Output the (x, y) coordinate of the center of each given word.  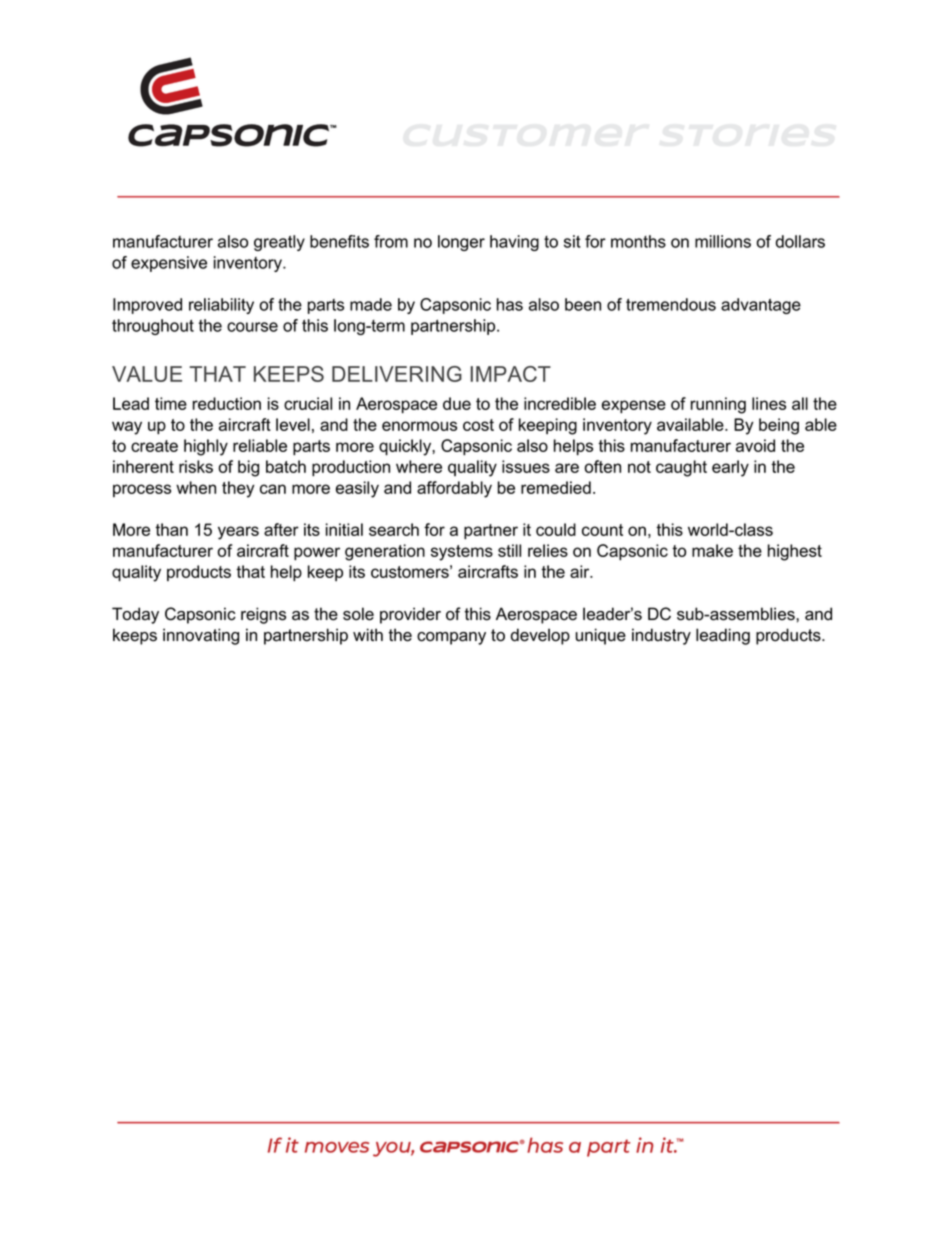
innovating (201, 636)
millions (723, 241)
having (514, 243)
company (451, 638)
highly (206, 447)
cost (478, 425)
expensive (169, 264)
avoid (755, 445)
